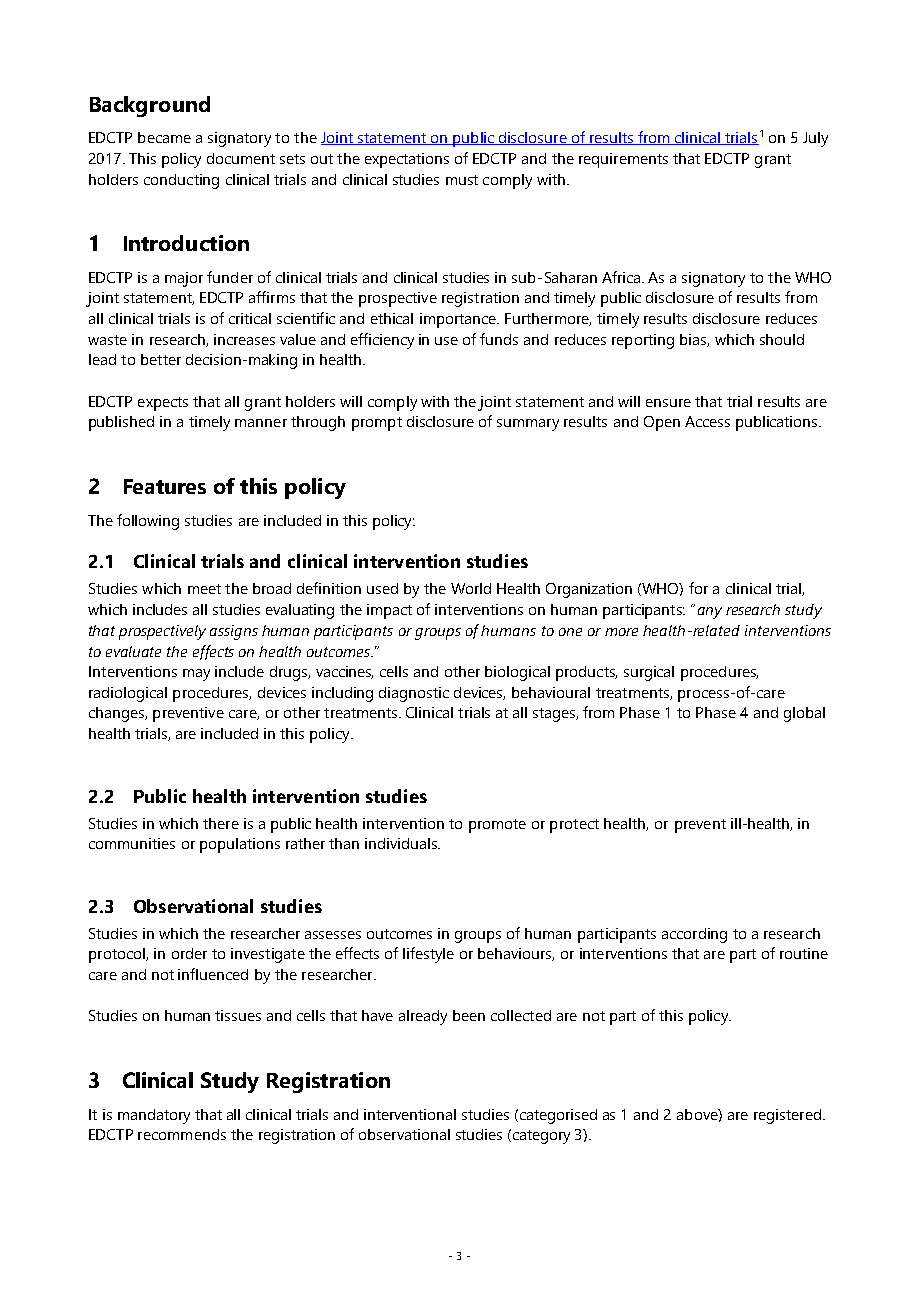  I want to click on any, so click(710, 613).
